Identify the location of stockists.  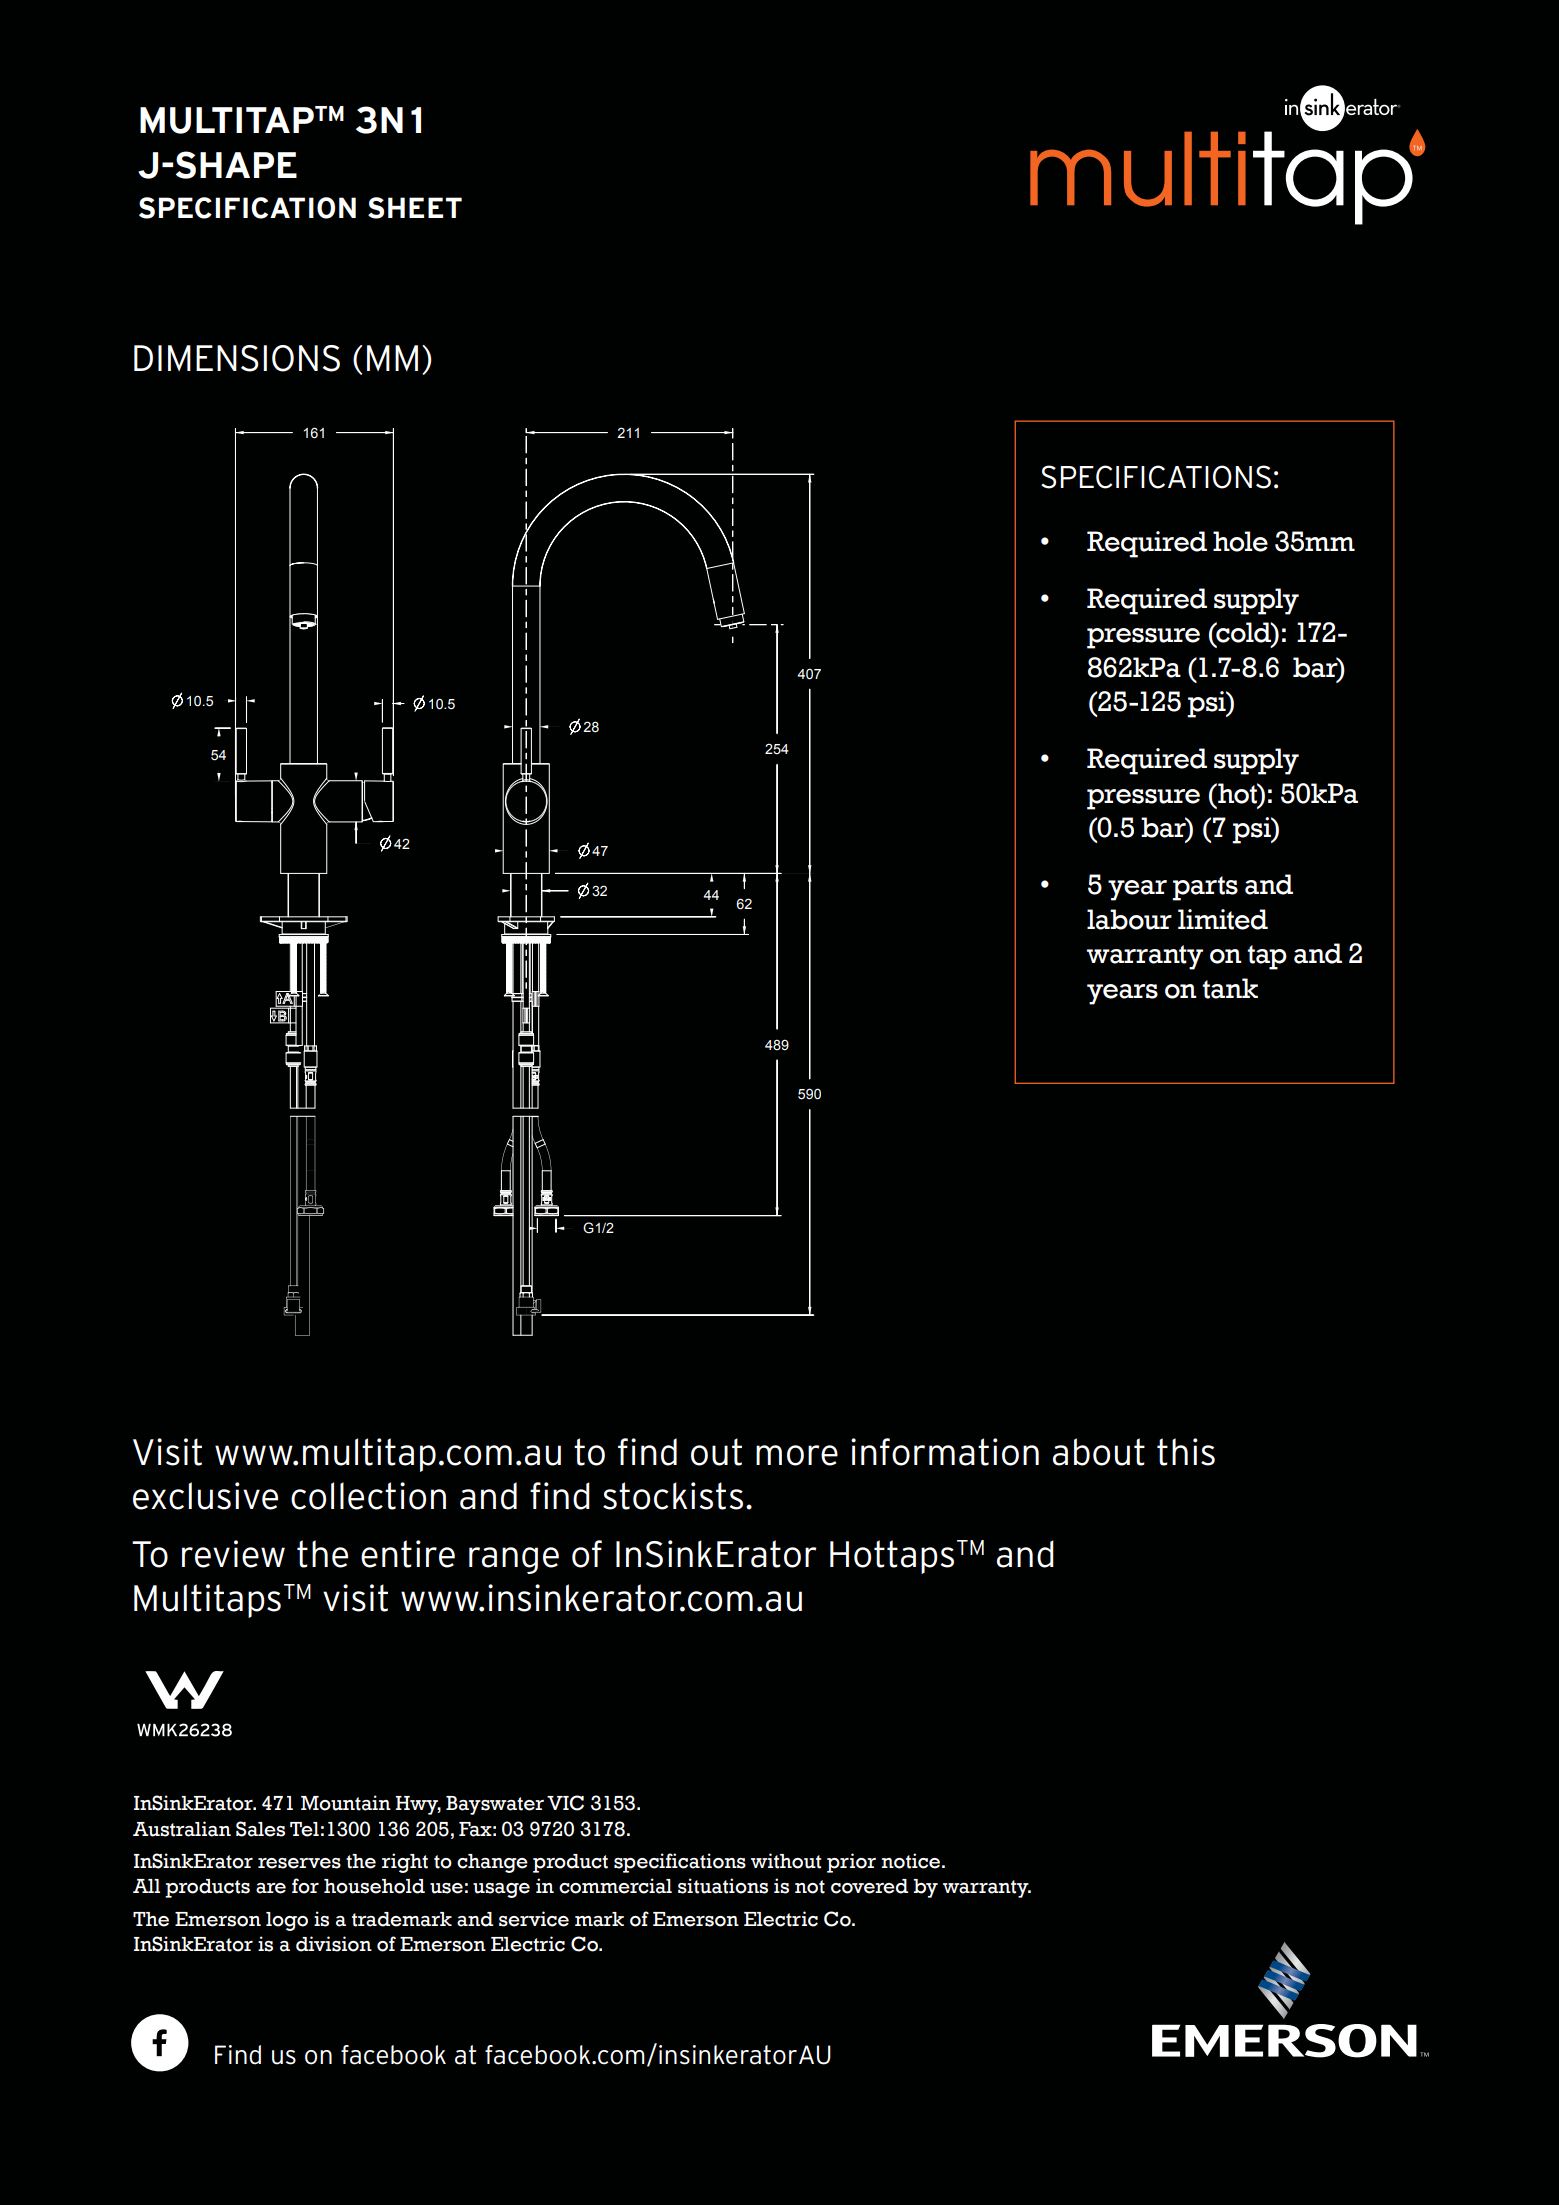
(673, 1496).
